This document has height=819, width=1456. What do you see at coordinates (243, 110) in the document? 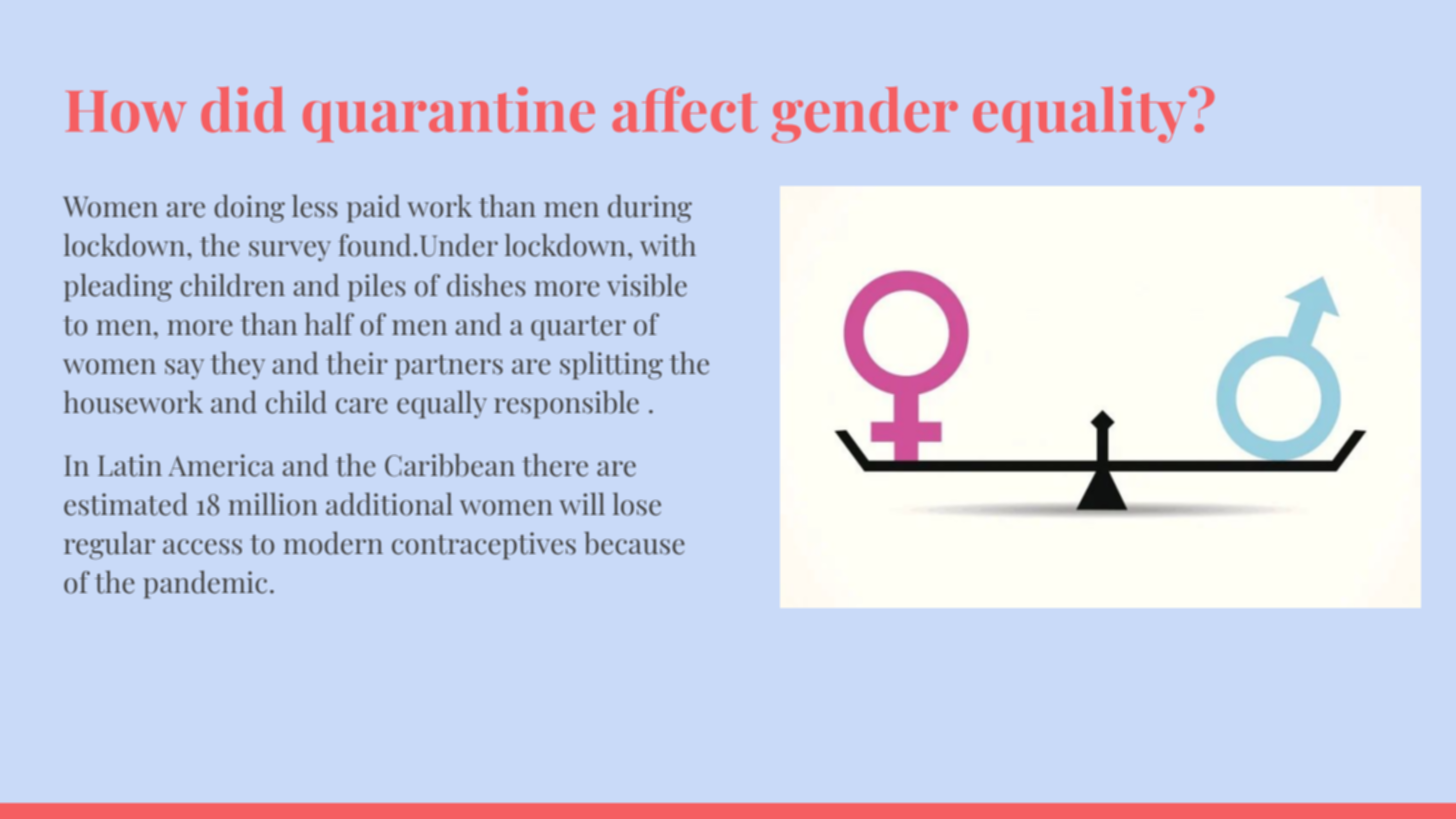
I see `did` at bounding box center [243, 110].
